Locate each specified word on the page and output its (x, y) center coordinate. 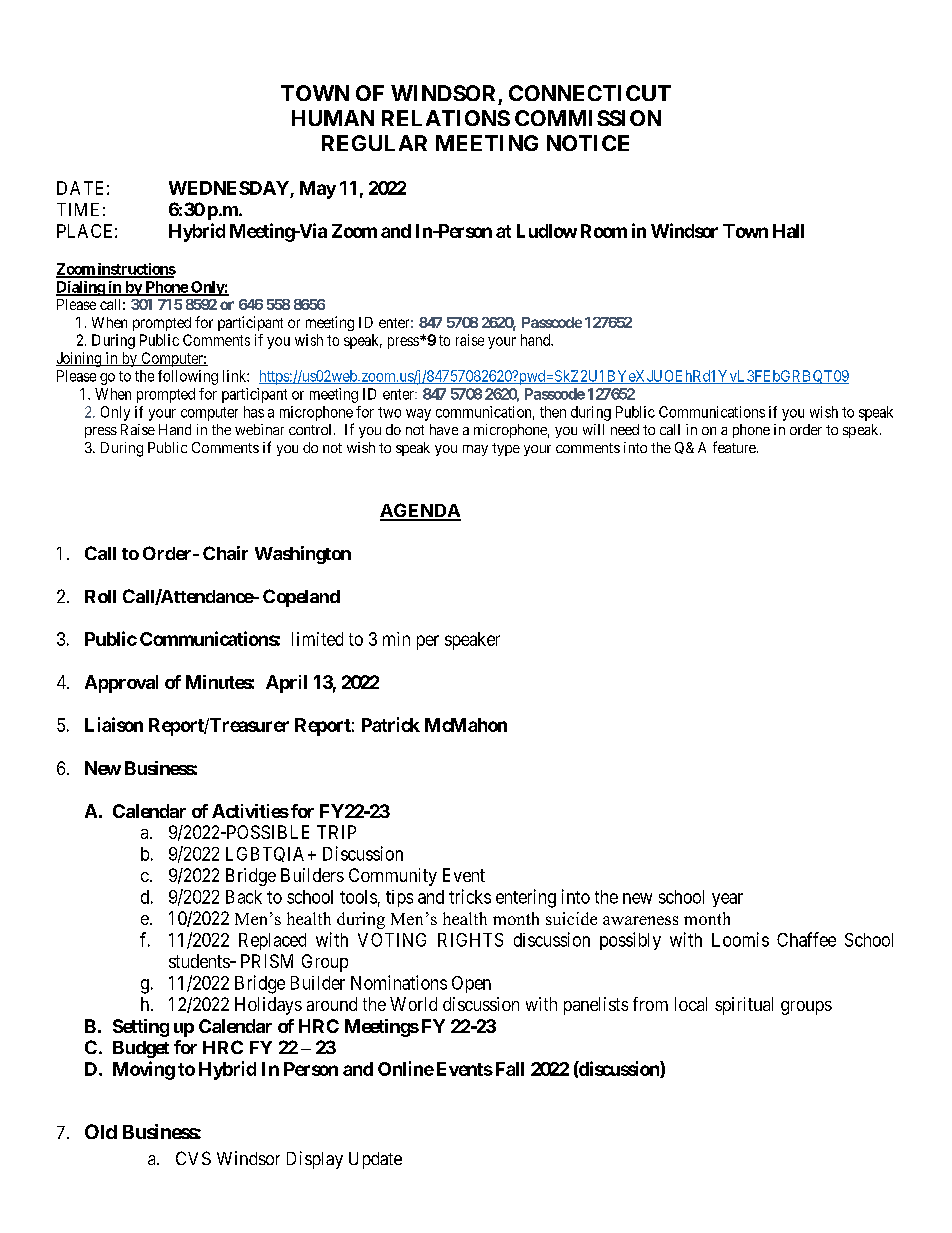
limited (317, 639)
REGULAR (374, 143)
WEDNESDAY (230, 189)
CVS (193, 1158)
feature (735, 447)
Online (406, 1068)
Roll (100, 596)
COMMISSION (588, 118)
